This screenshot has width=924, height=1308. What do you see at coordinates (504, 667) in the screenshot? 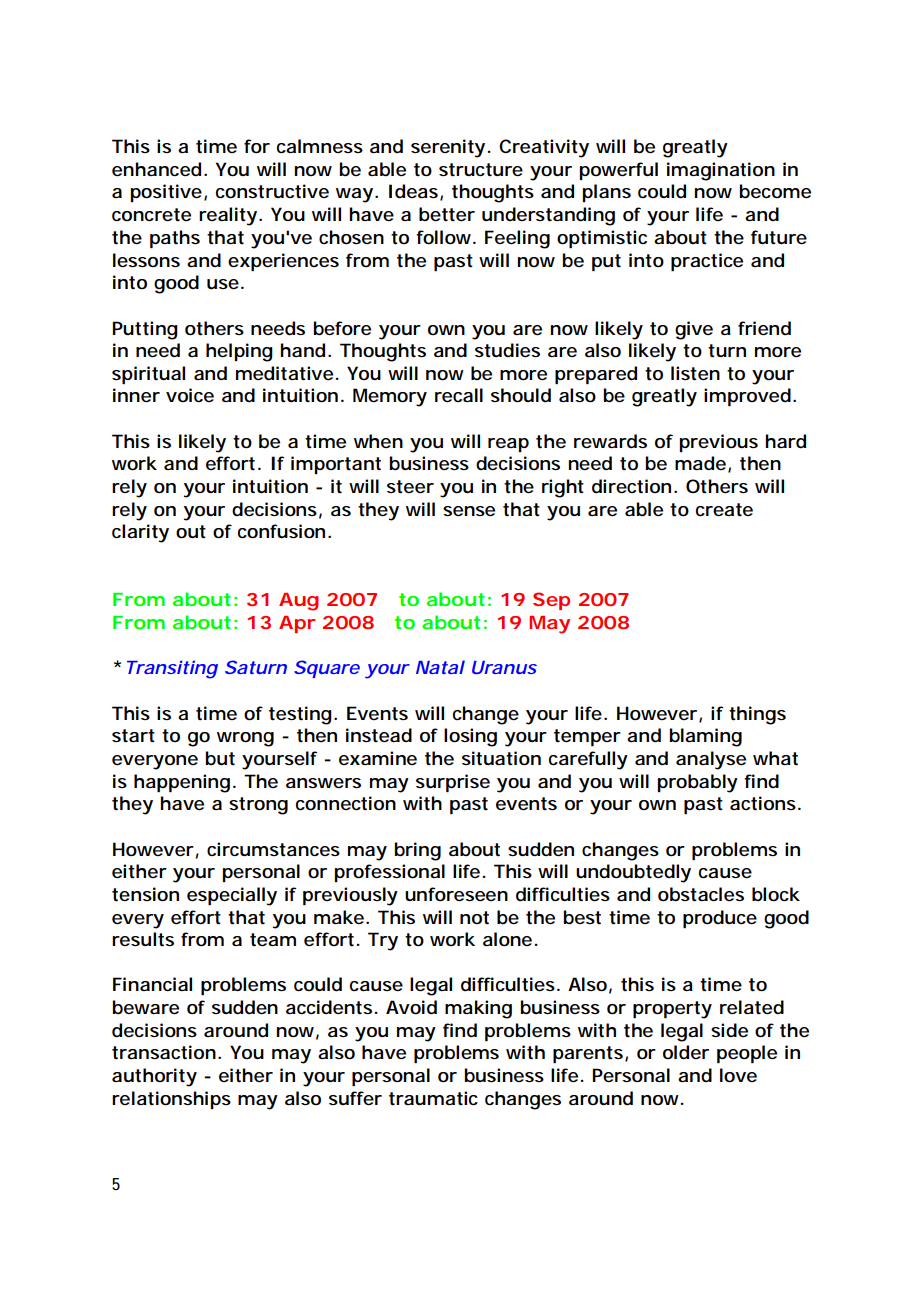
I see `Uranus` at bounding box center [504, 667].
